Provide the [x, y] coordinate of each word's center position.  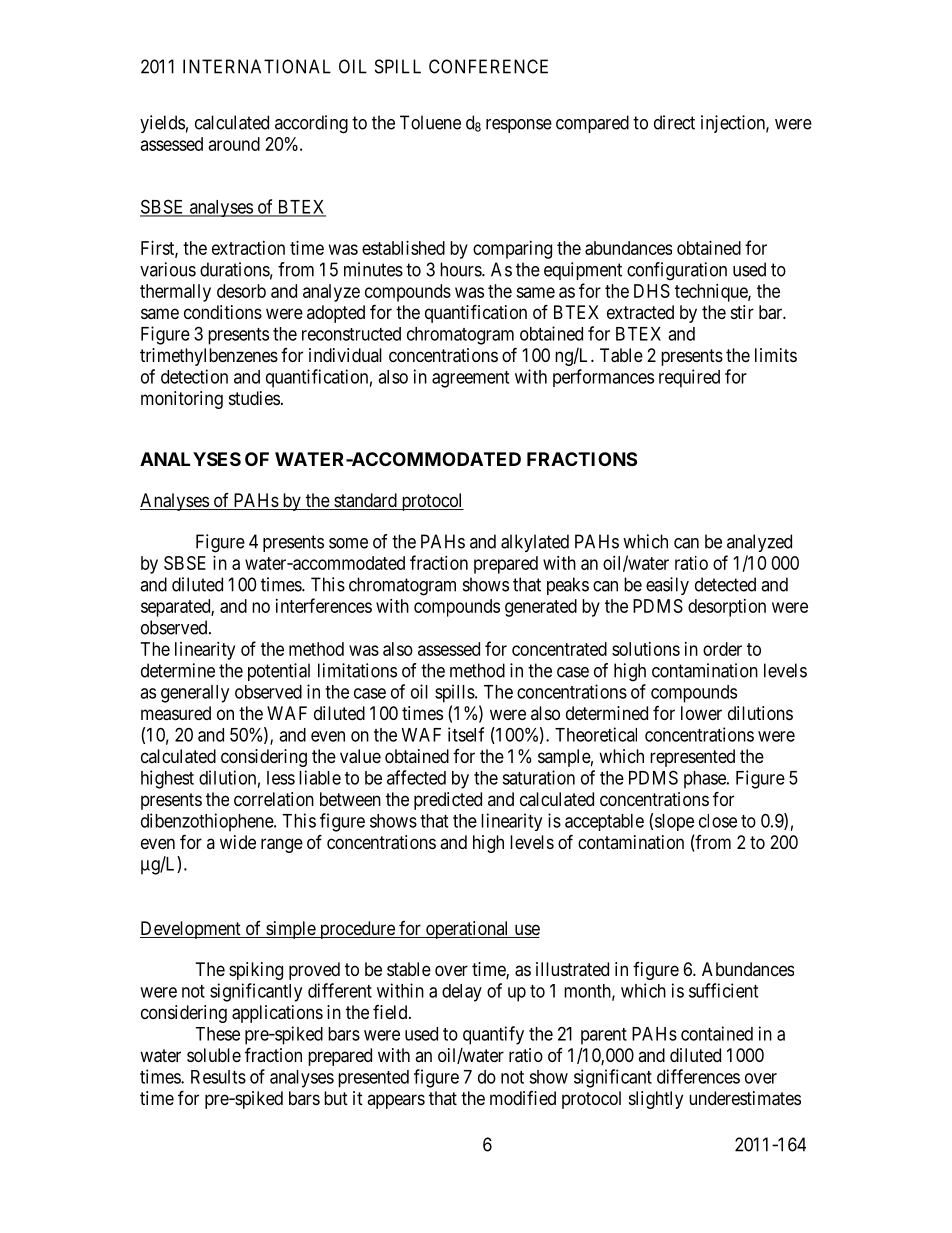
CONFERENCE [488, 66]
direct [674, 122]
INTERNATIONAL [257, 66]
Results [218, 1077]
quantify [493, 1035]
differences [698, 1076]
